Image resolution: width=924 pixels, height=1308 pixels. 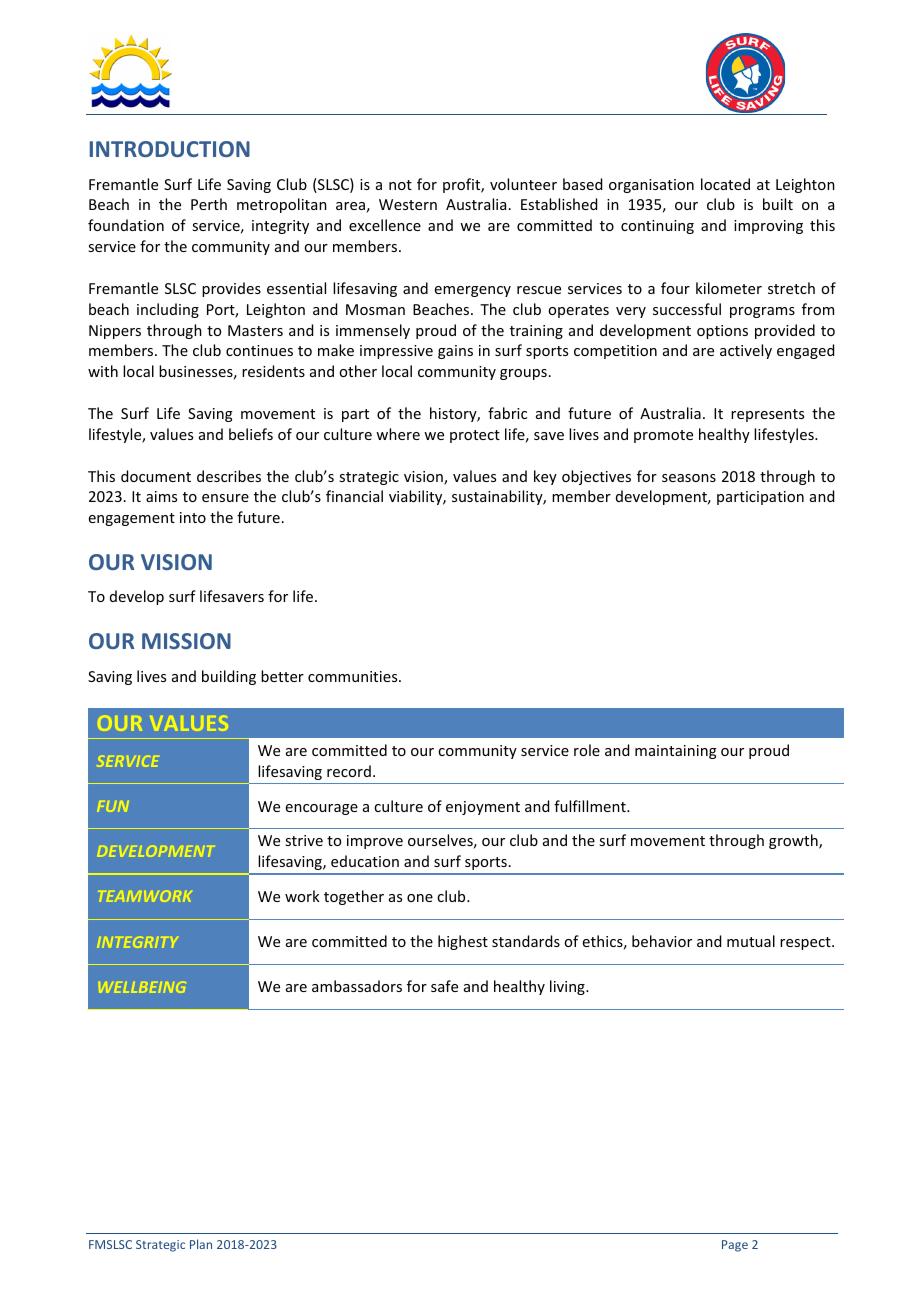 What do you see at coordinates (201, 1244) in the screenshot?
I see `Plan` at bounding box center [201, 1244].
